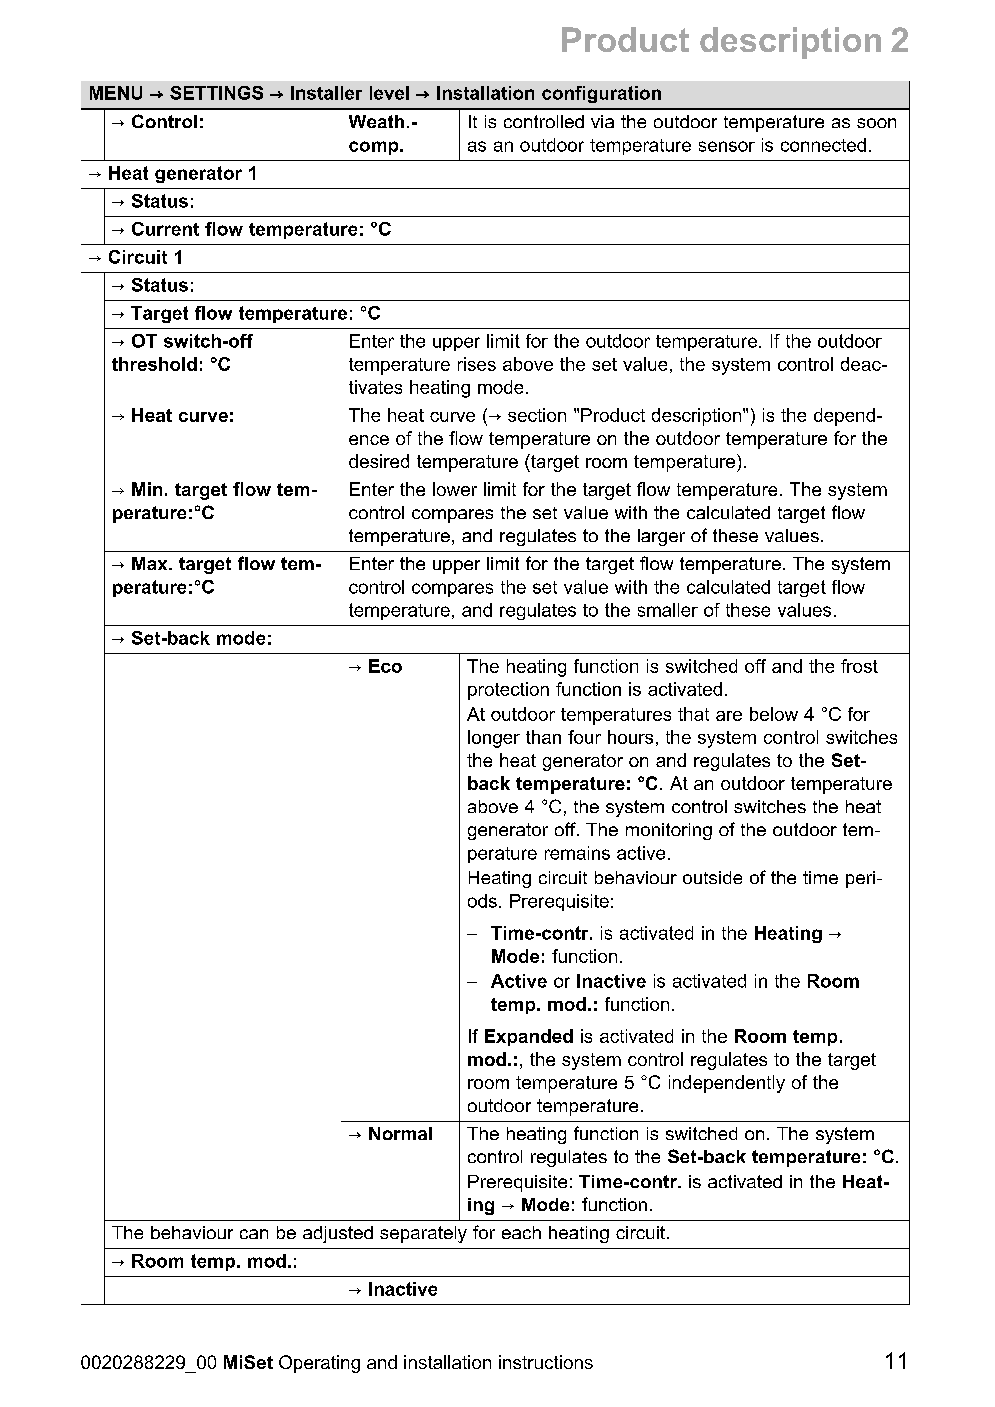  I want to click on longer, so click(494, 739).
